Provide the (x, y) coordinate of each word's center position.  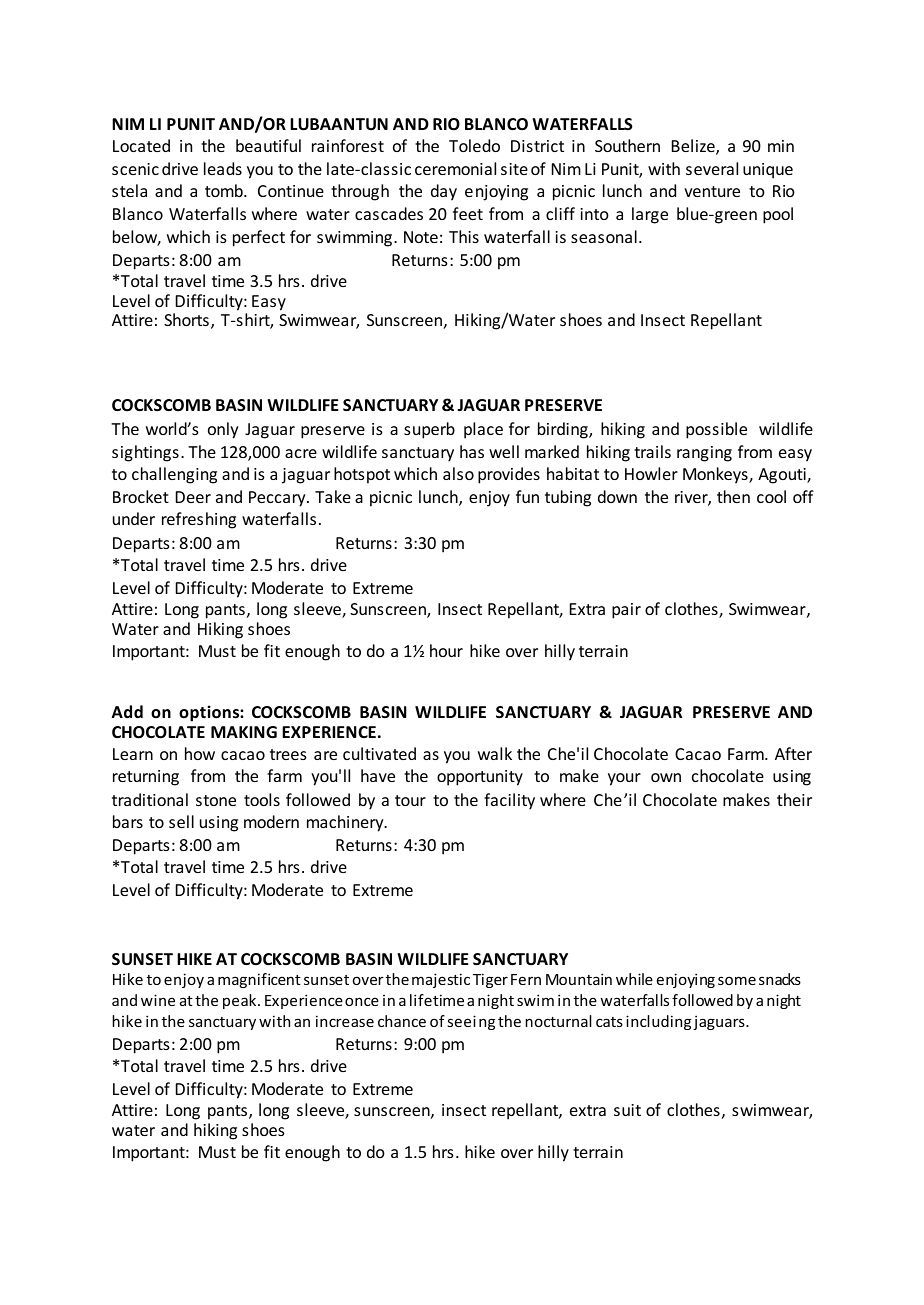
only (223, 430)
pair (626, 611)
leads (223, 168)
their (794, 799)
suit (627, 1110)
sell (181, 821)
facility (509, 801)
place (483, 430)
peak (241, 1001)
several (712, 168)
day (444, 192)
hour (446, 650)
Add (127, 711)
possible (716, 430)
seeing (471, 1022)
